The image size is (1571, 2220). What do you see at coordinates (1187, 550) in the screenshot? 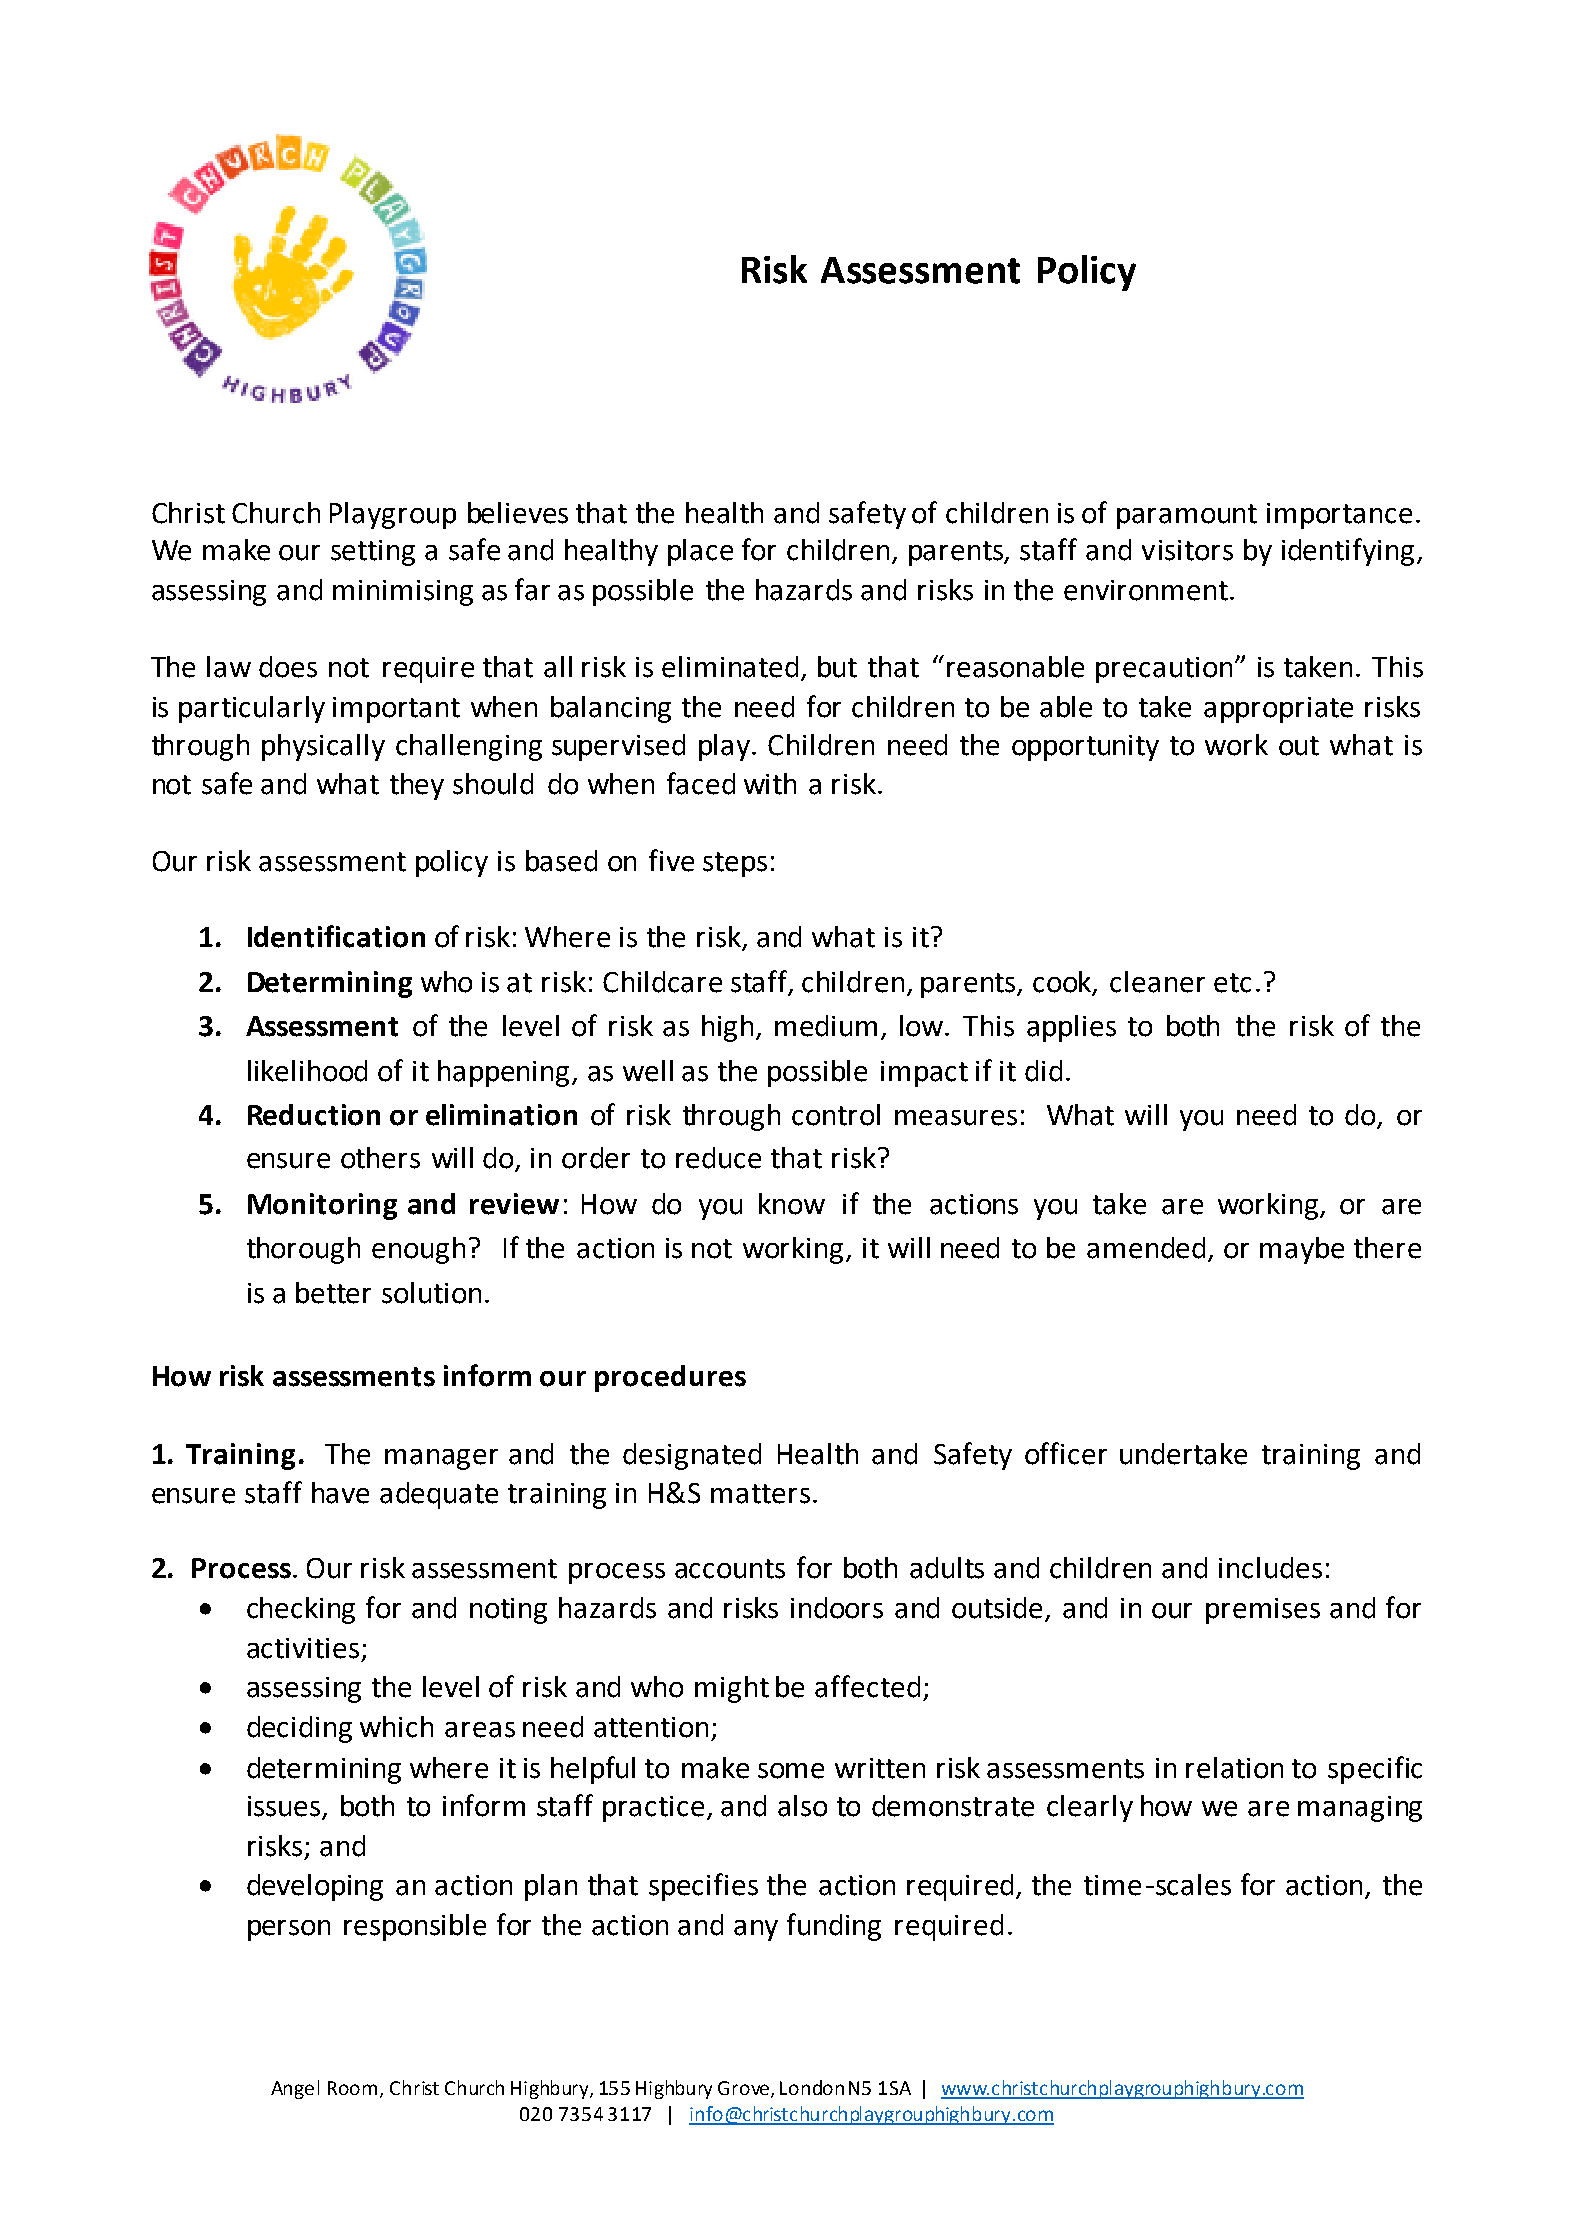
I see `visitors` at bounding box center [1187, 550].
